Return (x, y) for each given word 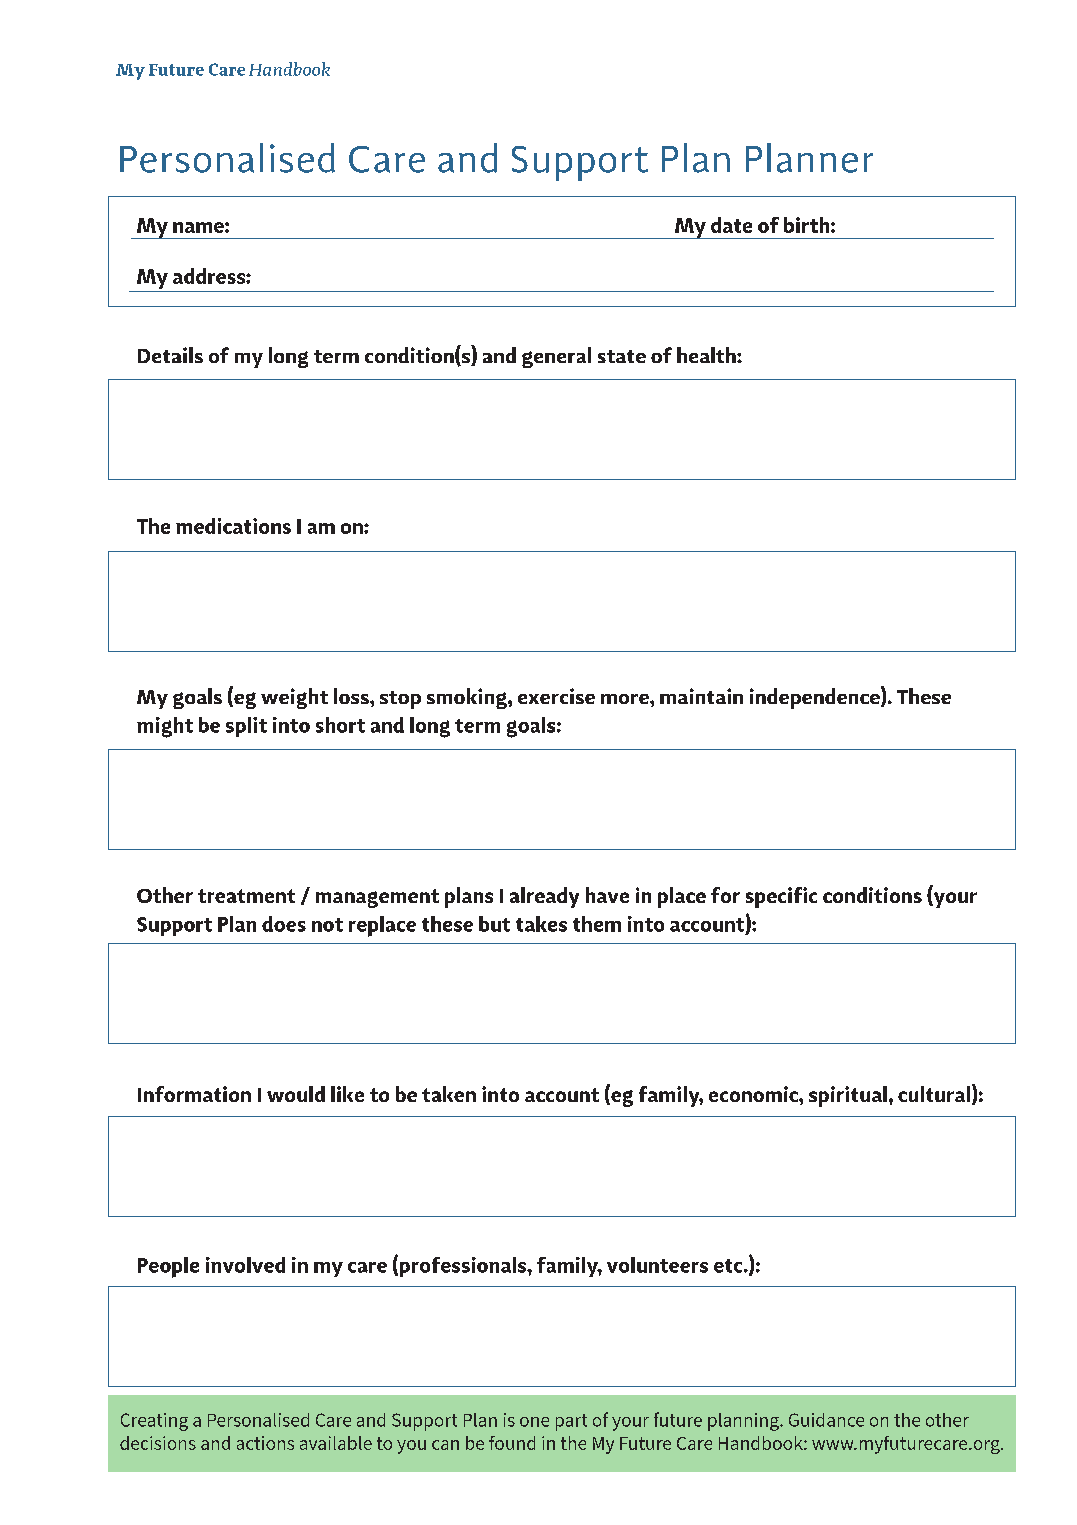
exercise (556, 696)
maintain (701, 696)
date (731, 225)
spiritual (848, 1096)
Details (170, 355)
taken (449, 1094)
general (556, 357)
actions (265, 1443)
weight (294, 698)
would (296, 1094)
